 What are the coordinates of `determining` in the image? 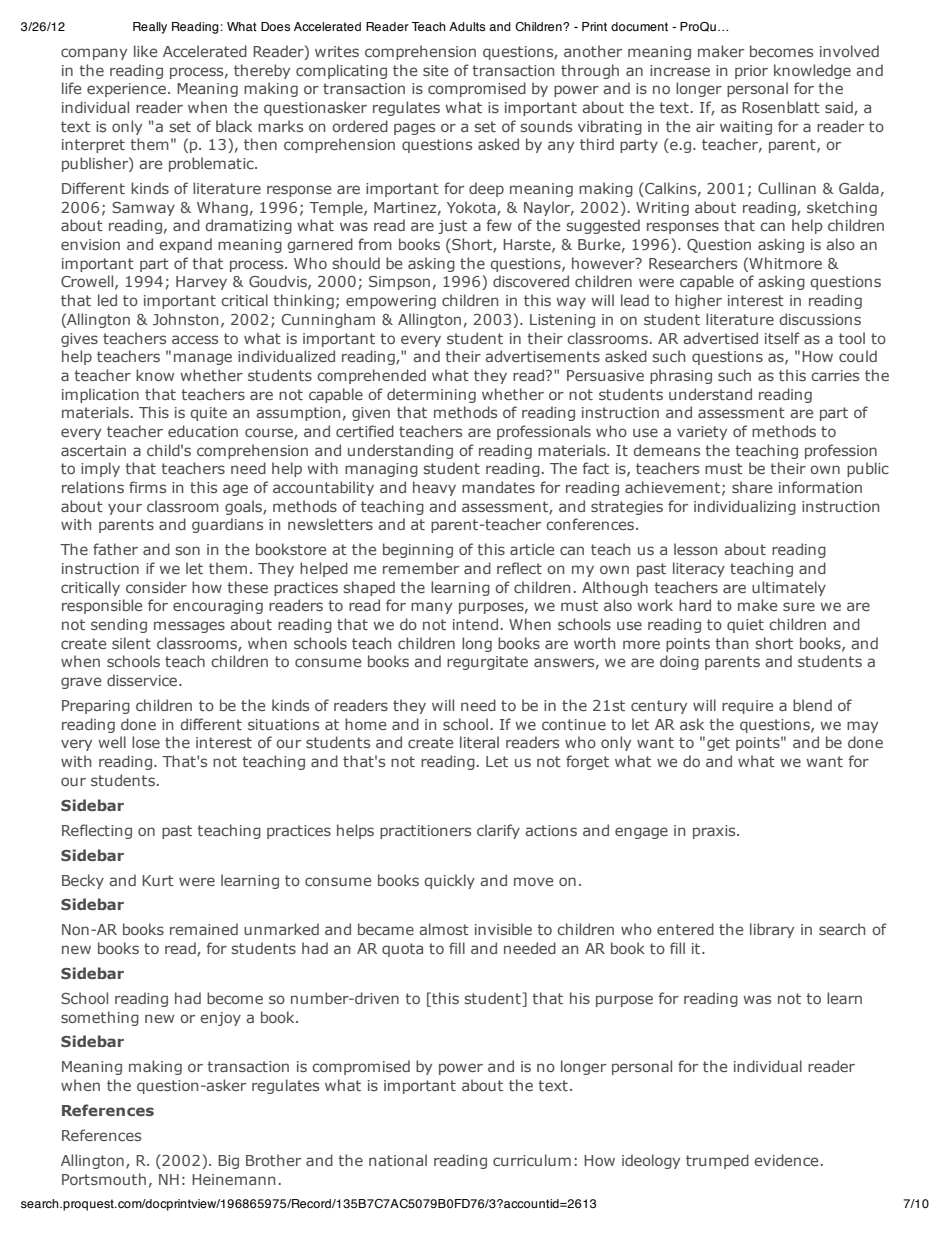 It's located at (431, 395).
